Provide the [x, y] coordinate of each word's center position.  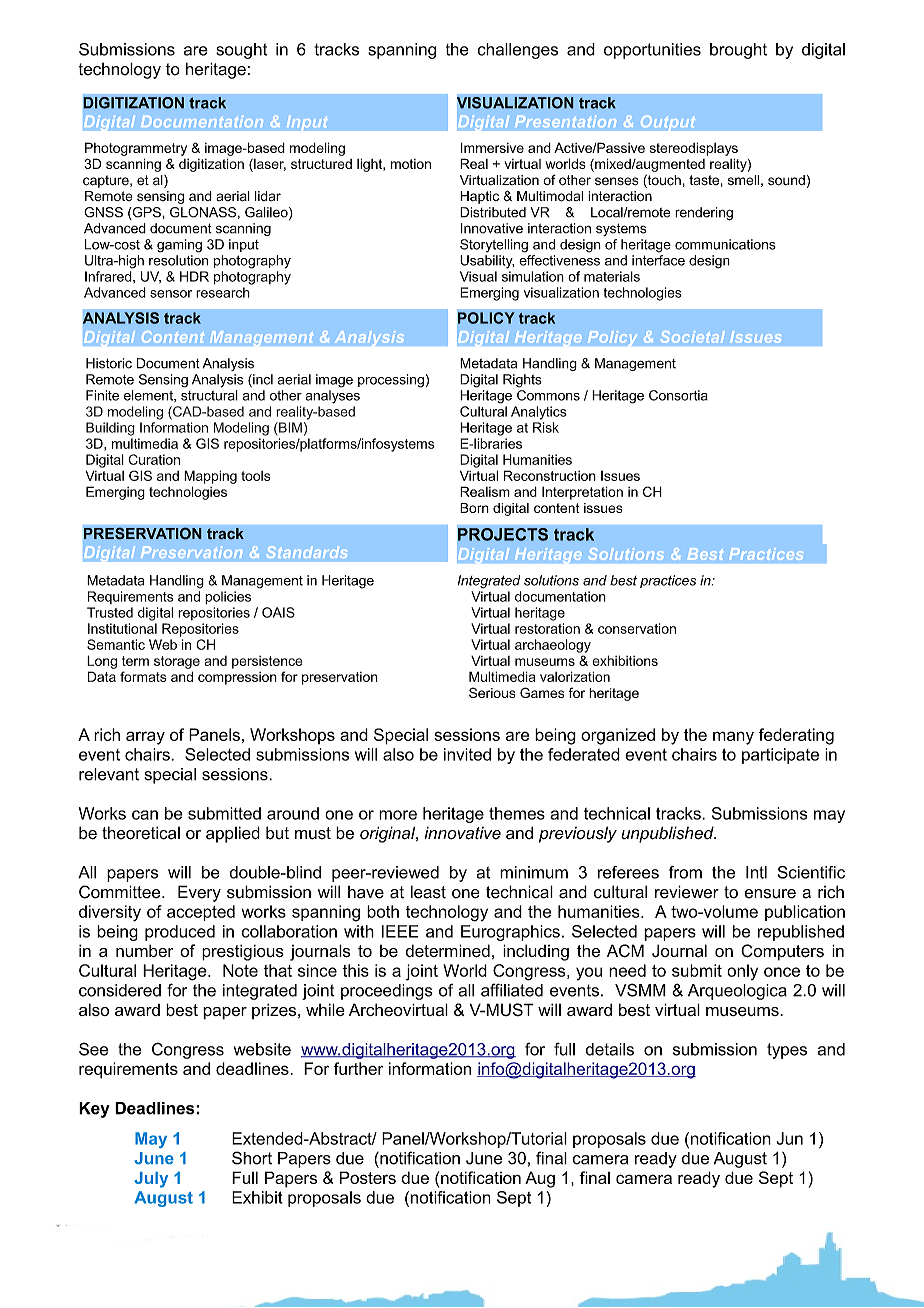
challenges [518, 51]
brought [738, 51]
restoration [547, 628]
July [151, 1180]
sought [241, 51]
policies [228, 598]
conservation [637, 628]
